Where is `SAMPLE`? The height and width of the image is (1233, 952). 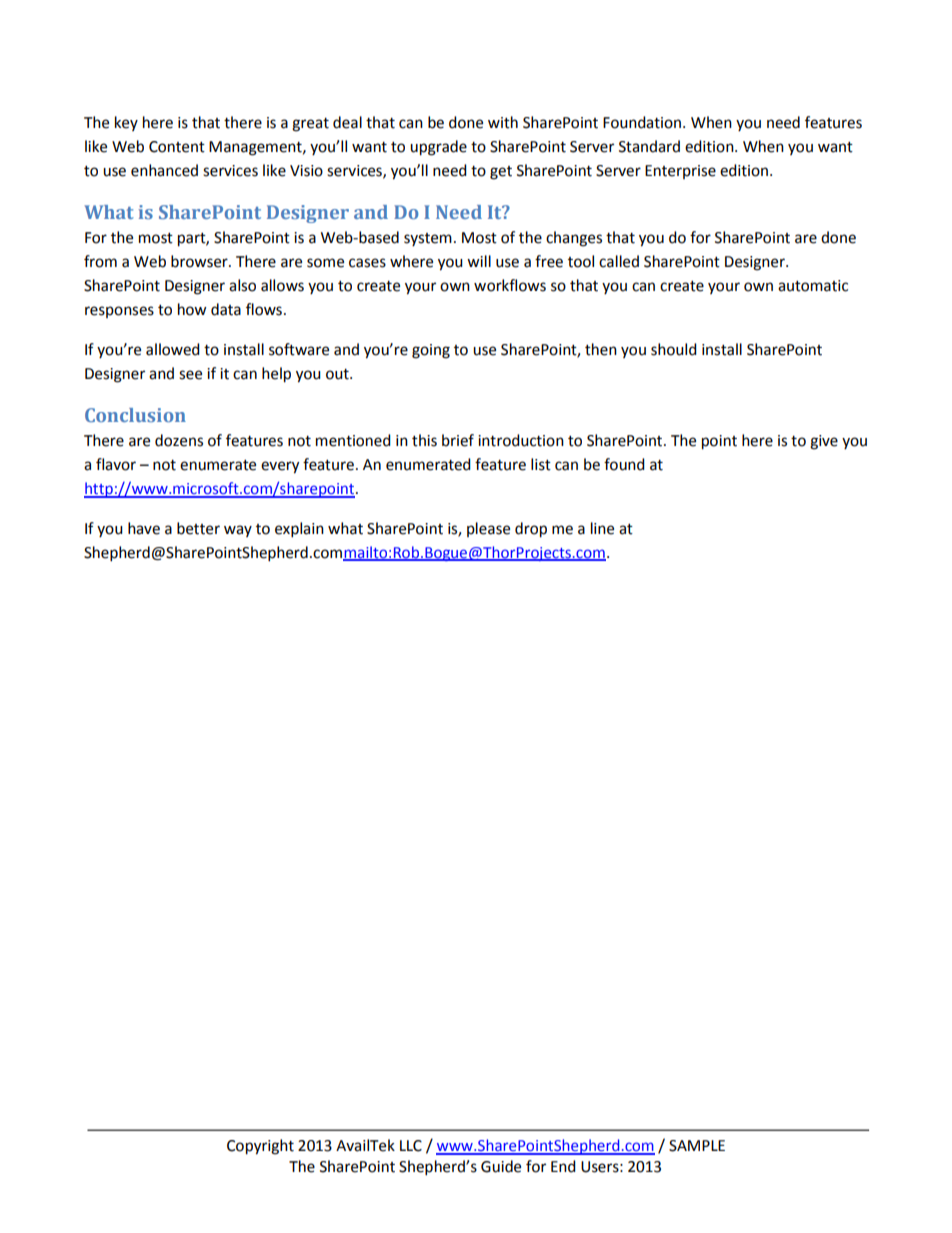
SAMPLE is located at coordinates (697, 1146).
